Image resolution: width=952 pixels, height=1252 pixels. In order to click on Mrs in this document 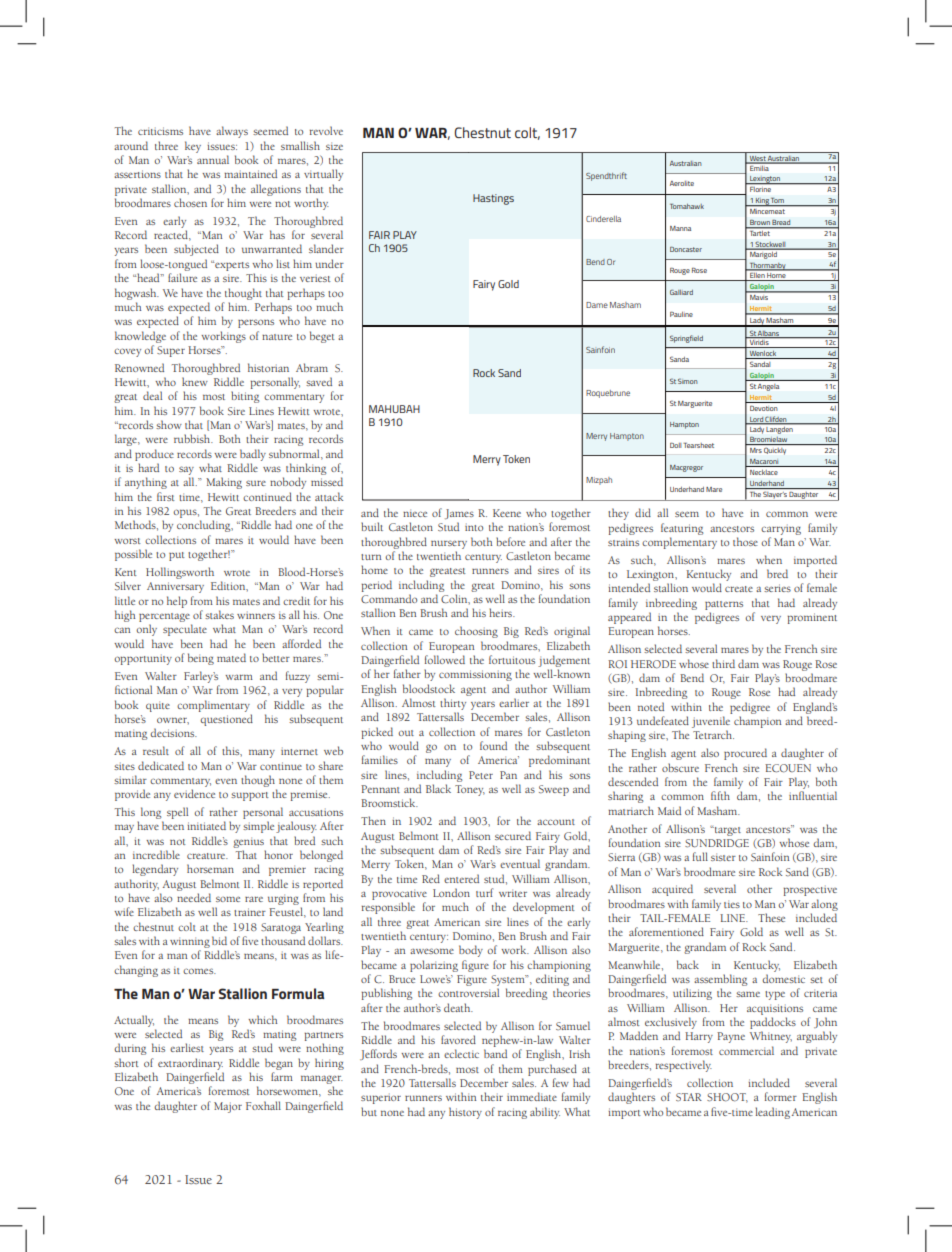, I will do `click(756, 450)`.
